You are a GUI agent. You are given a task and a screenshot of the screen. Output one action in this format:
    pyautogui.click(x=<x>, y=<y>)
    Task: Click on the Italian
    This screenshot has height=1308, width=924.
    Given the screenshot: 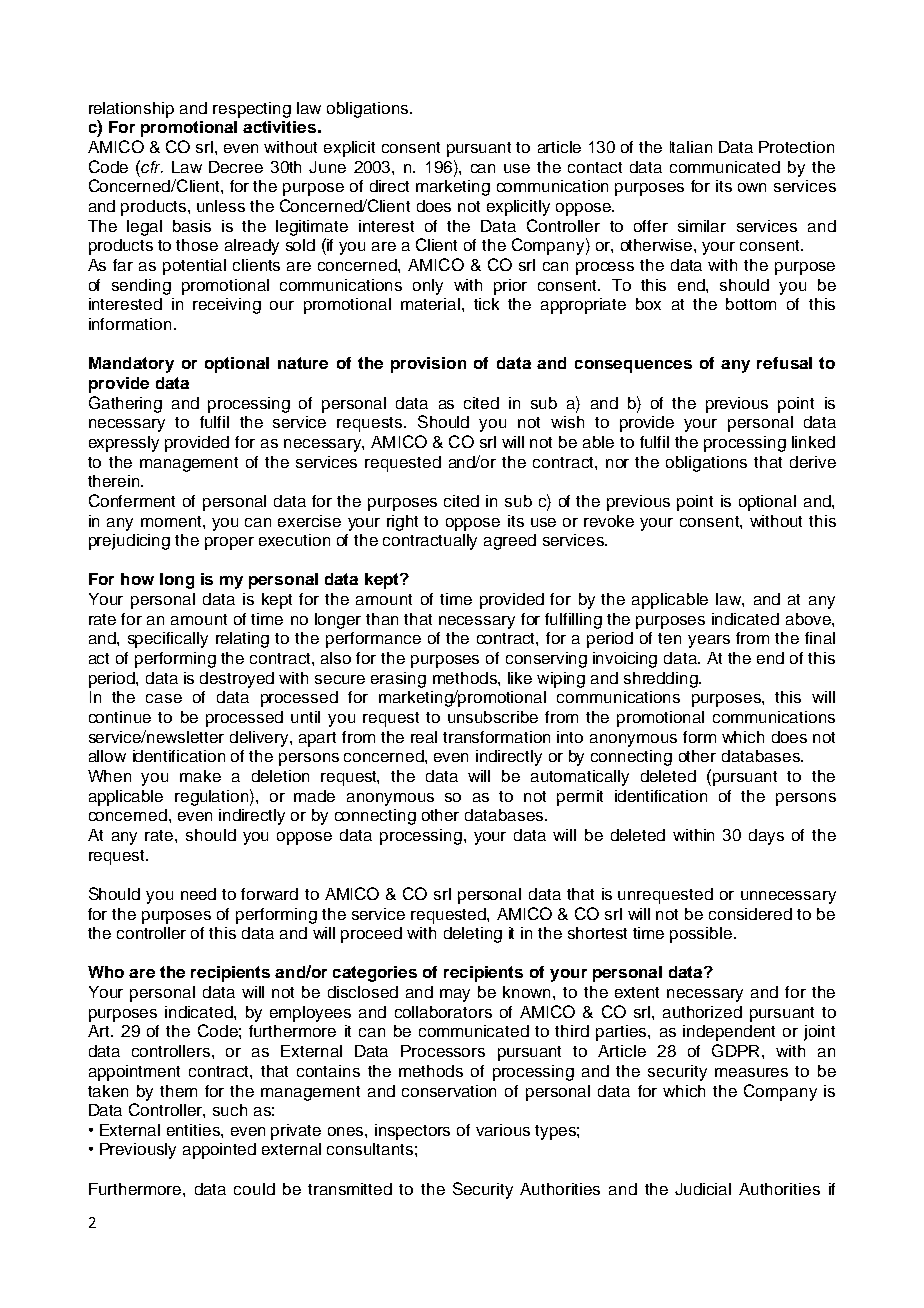 What is the action you would take?
    pyautogui.click(x=691, y=147)
